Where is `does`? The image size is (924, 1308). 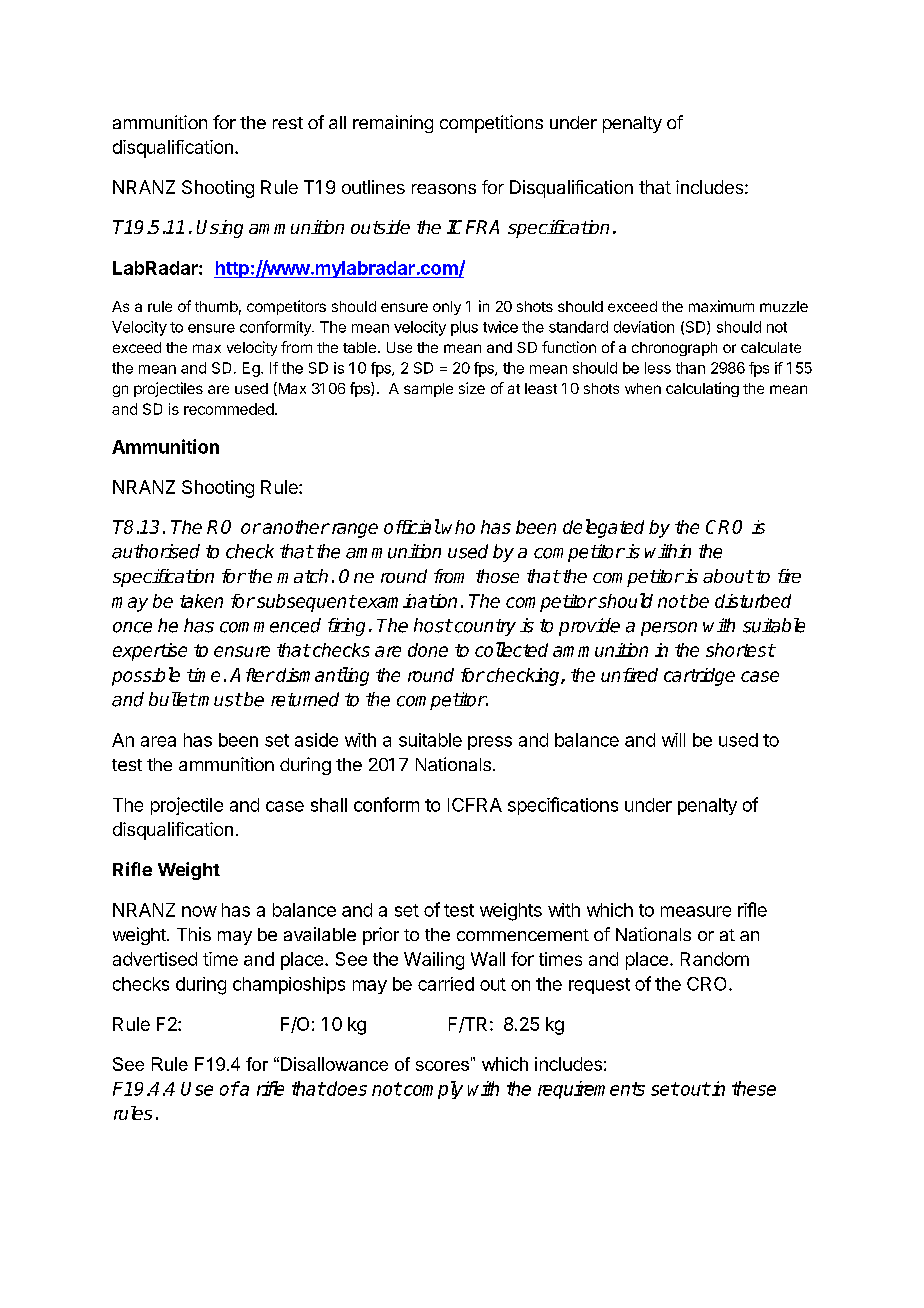 does is located at coordinates (346, 1088).
